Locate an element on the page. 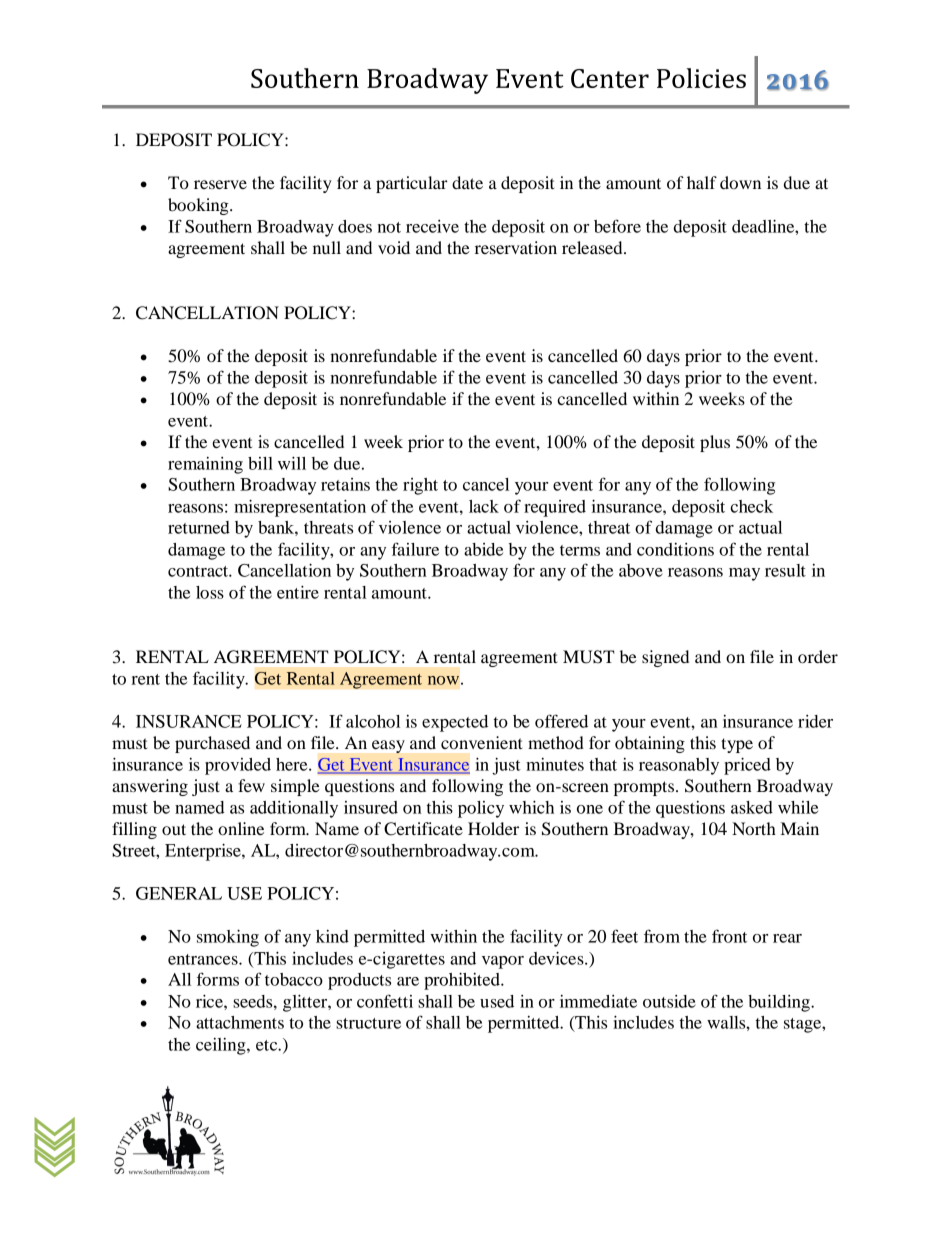 The height and width of the document is (1233, 952). right is located at coordinates (420, 486).
